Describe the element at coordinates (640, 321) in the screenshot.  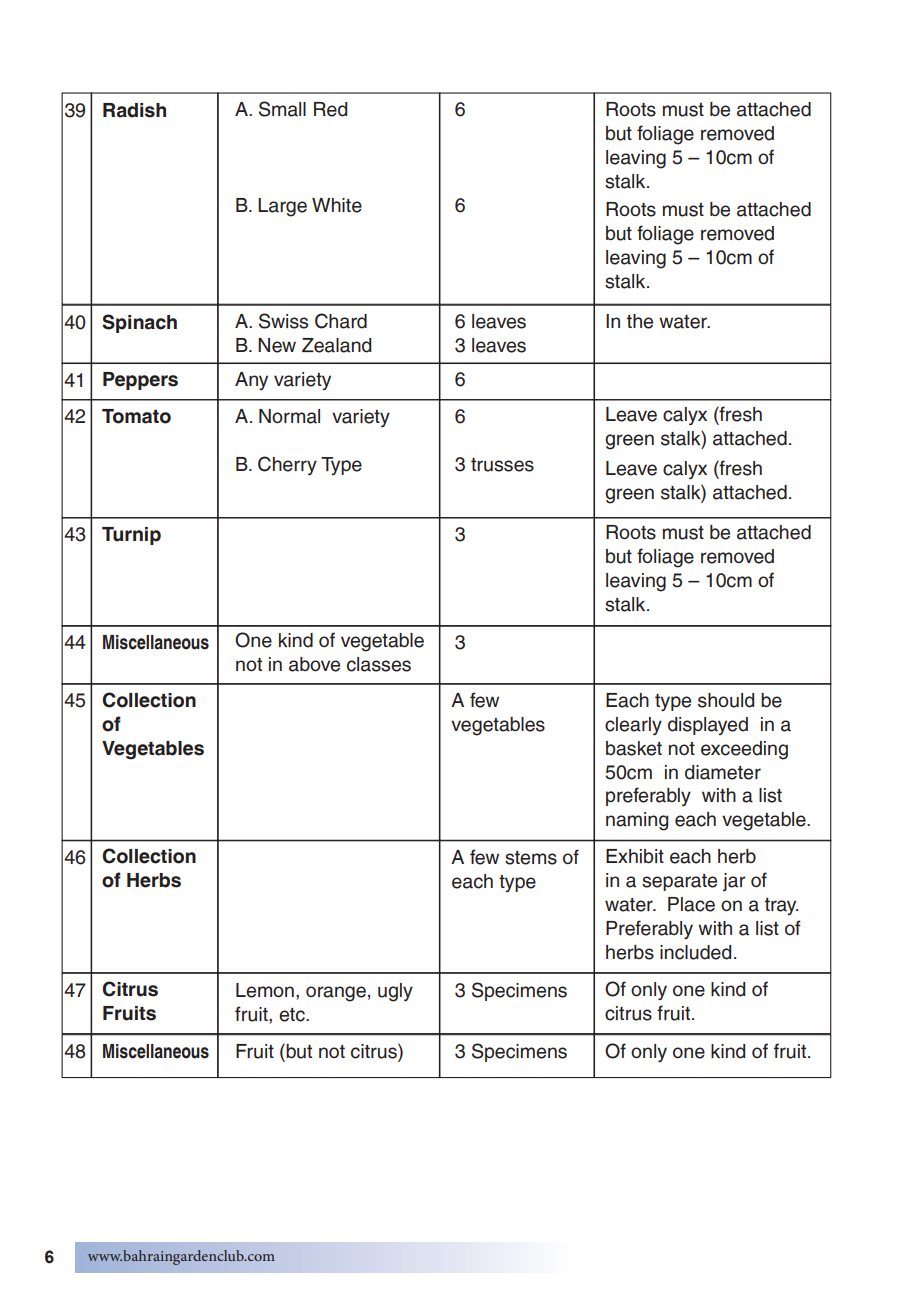
I see `the` at that location.
